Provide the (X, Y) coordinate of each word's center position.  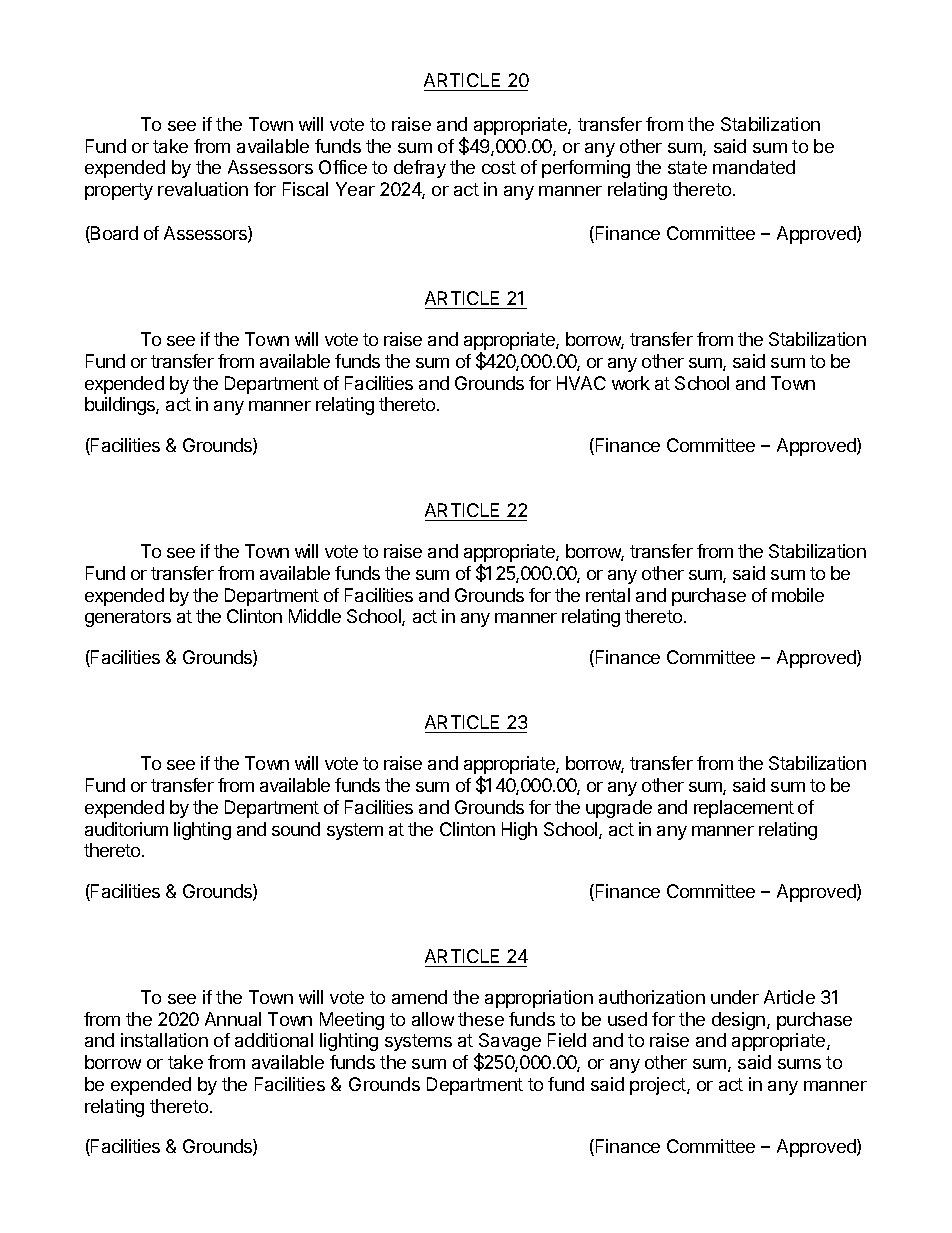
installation (164, 1040)
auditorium (126, 829)
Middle (315, 616)
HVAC (581, 383)
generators (128, 618)
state (687, 167)
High (519, 831)
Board (113, 234)
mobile (798, 595)
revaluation (203, 189)
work (631, 383)
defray (420, 169)
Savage (509, 1043)
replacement (744, 809)
